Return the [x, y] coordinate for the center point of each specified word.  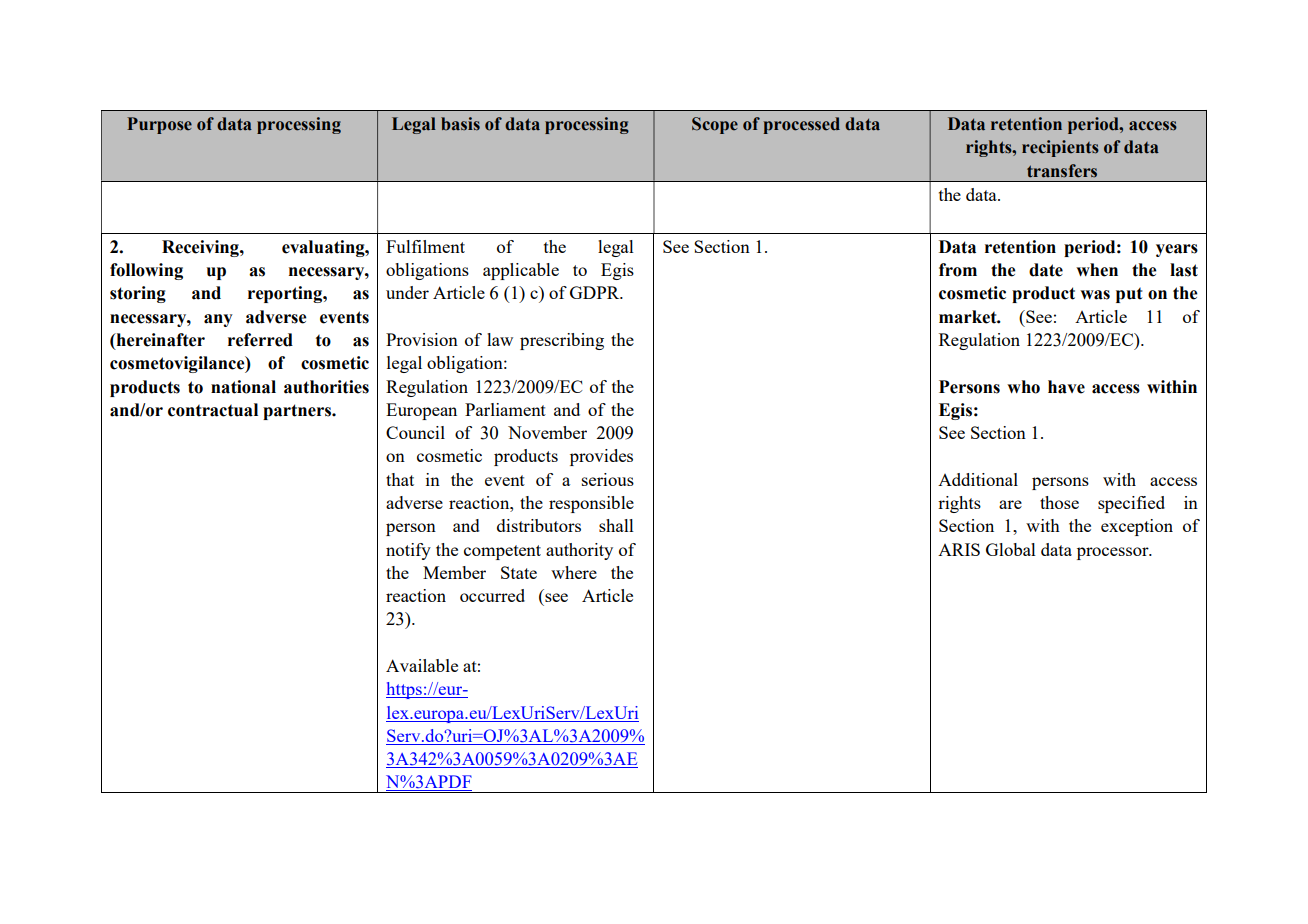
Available [422, 665]
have [1066, 387]
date [1046, 270]
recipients [1060, 148]
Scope [715, 125]
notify [408, 551]
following [146, 271]
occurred [492, 595]
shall [616, 525]
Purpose [159, 125]
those [1059, 502]
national [243, 387]
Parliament [505, 409]
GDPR [596, 292]
